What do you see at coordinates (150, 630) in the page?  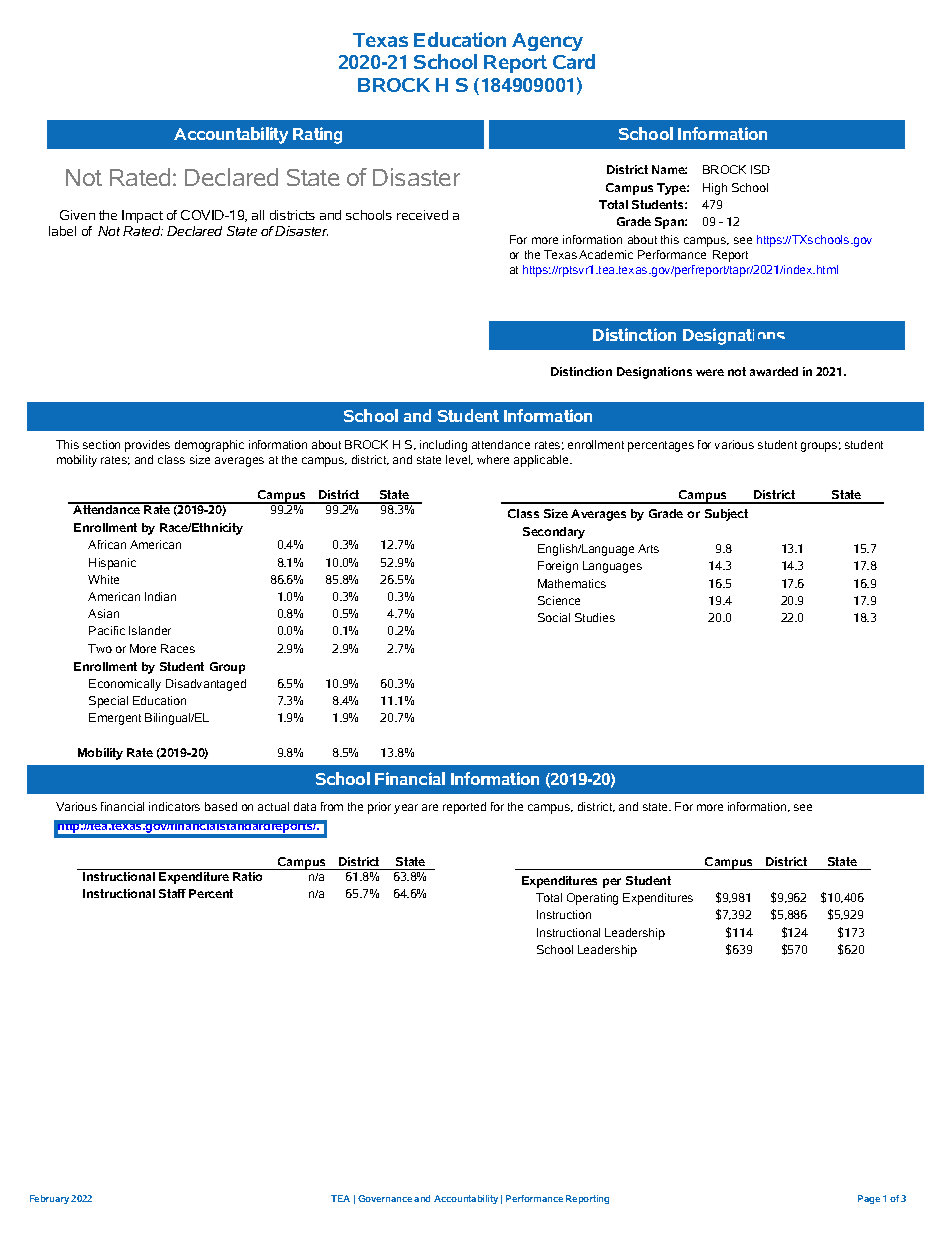 I see `Islander` at bounding box center [150, 630].
